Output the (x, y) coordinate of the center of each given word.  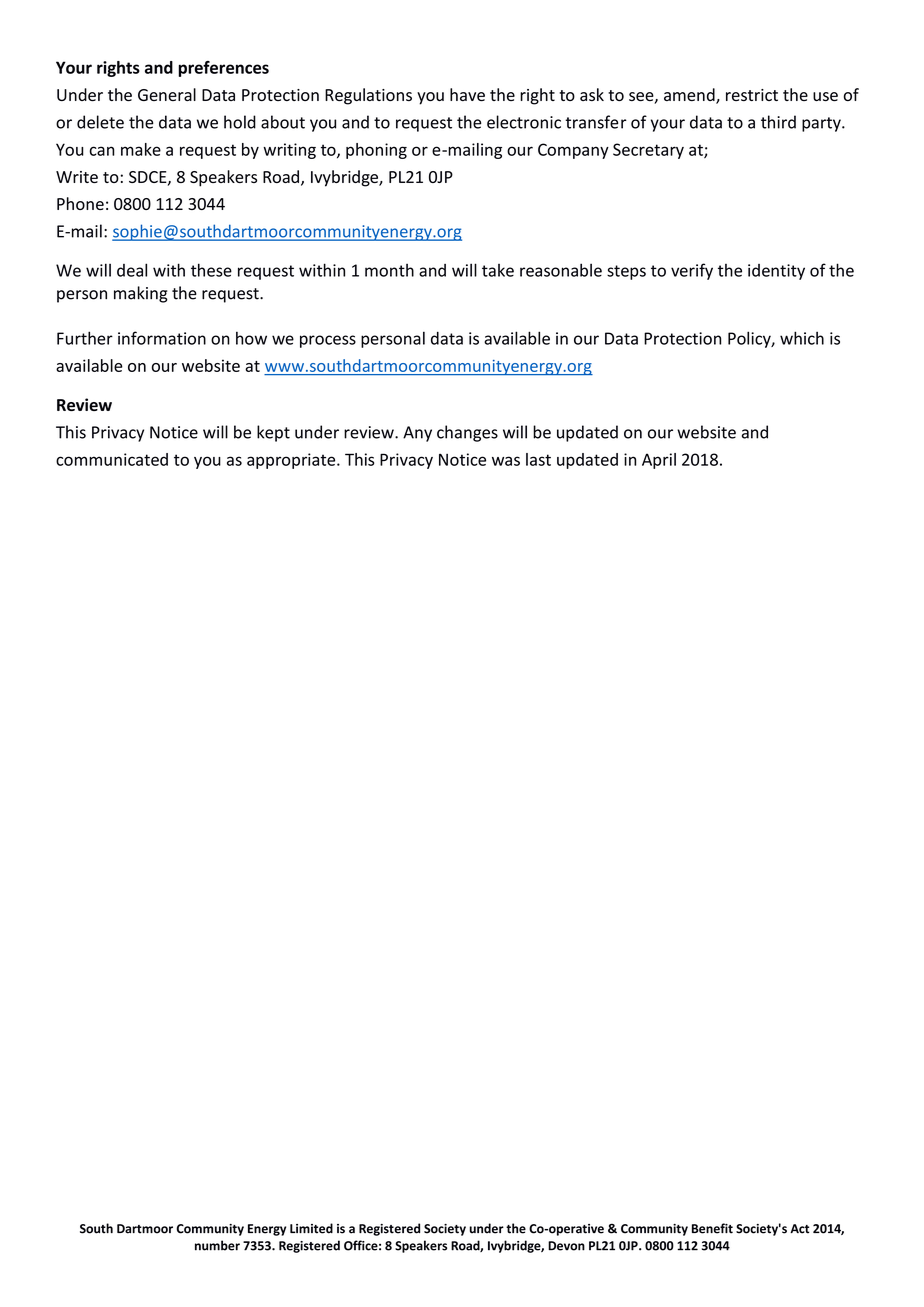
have (467, 94)
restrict (752, 95)
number (217, 1245)
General (167, 94)
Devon (566, 1246)
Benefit (712, 1228)
